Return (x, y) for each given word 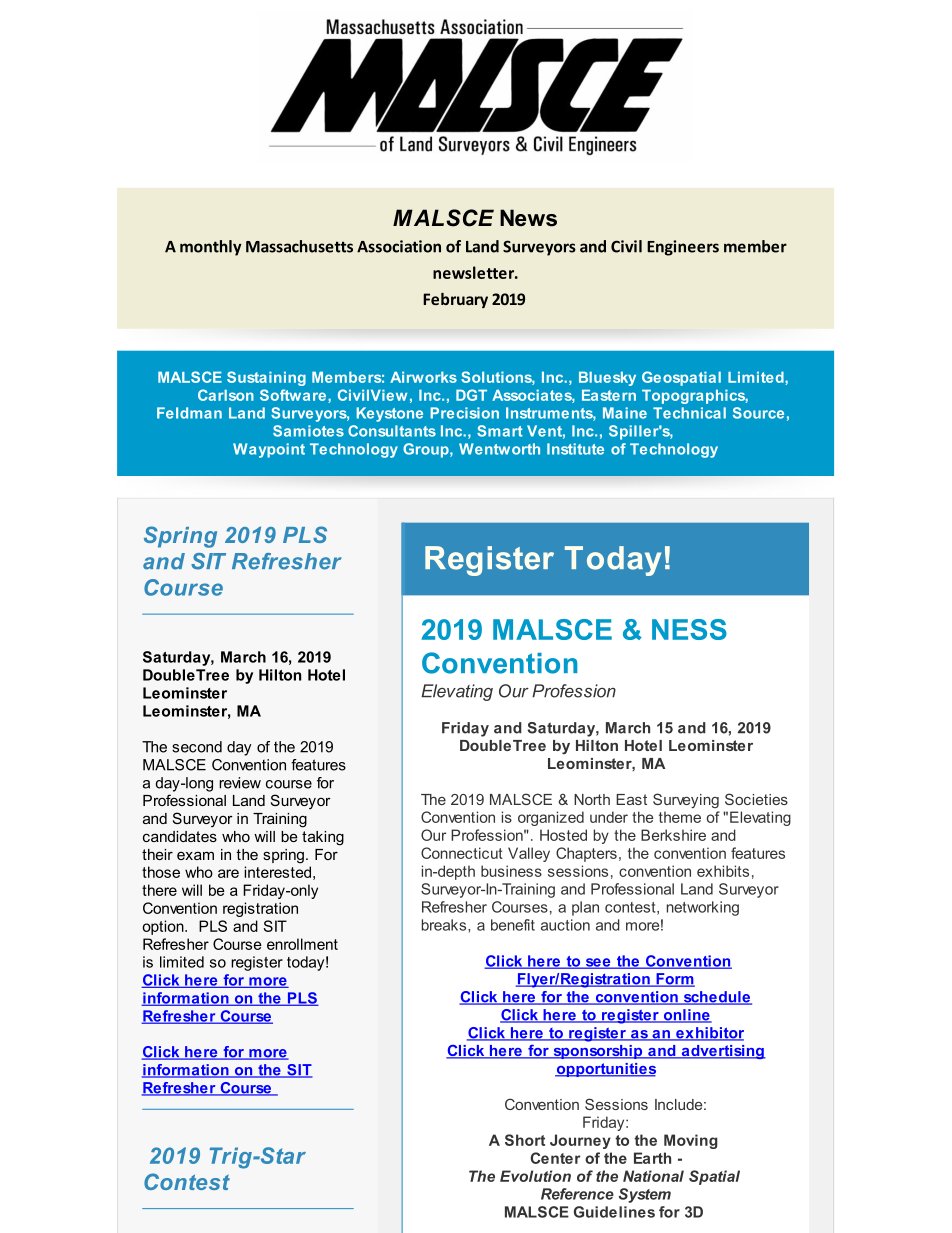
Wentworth (499, 449)
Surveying (686, 800)
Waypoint (269, 450)
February (455, 300)
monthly (211, 248)
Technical (689, 413)
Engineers (683, 248)
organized (551, 818)
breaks (445, 925)
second (197, 747)
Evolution (535, 1176)
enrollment (302, 944)
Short (525, 1140)
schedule (716, 998)
